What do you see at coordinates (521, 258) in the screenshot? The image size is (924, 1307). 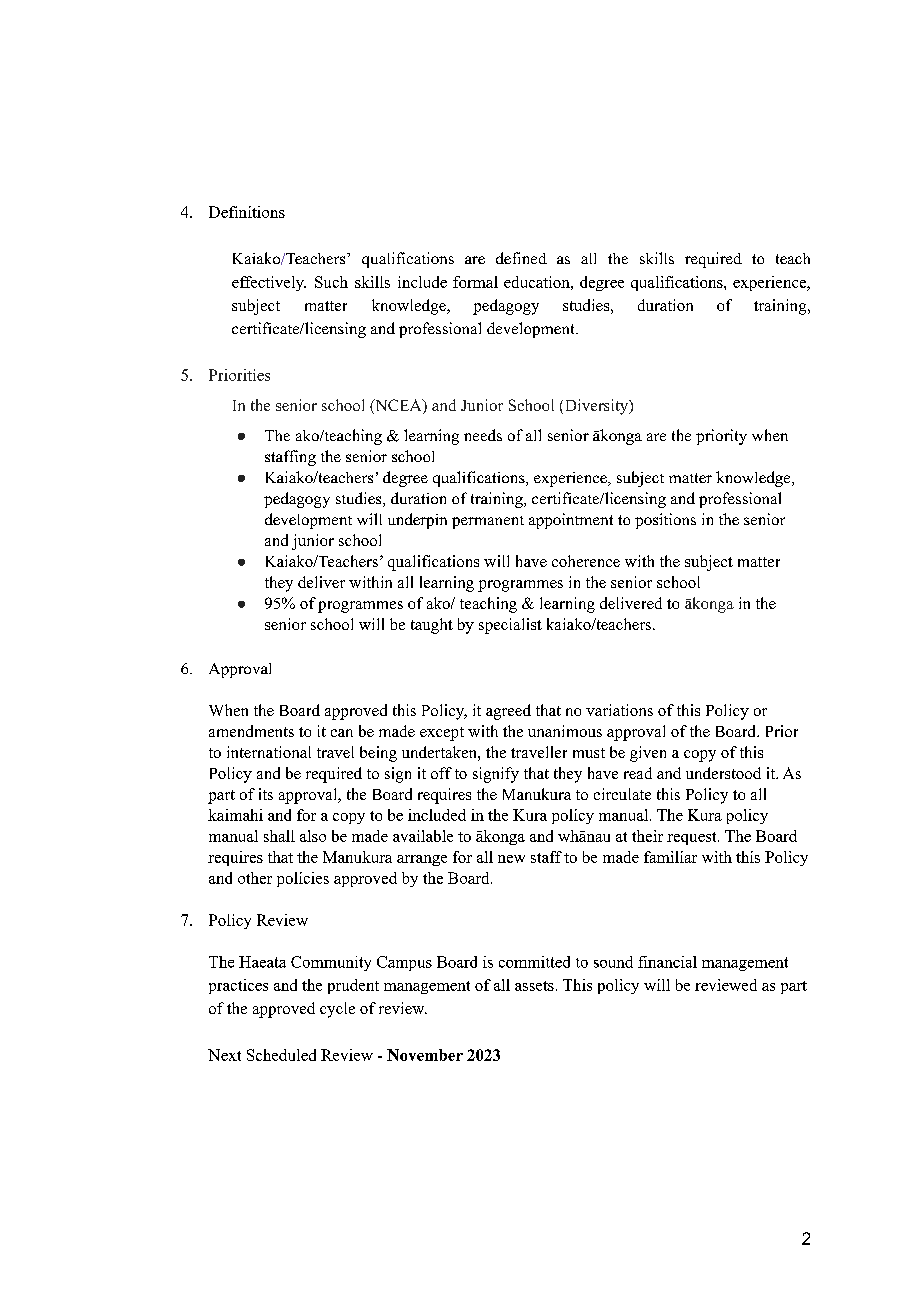 I see `defined` at bounding box center [521, 258].
